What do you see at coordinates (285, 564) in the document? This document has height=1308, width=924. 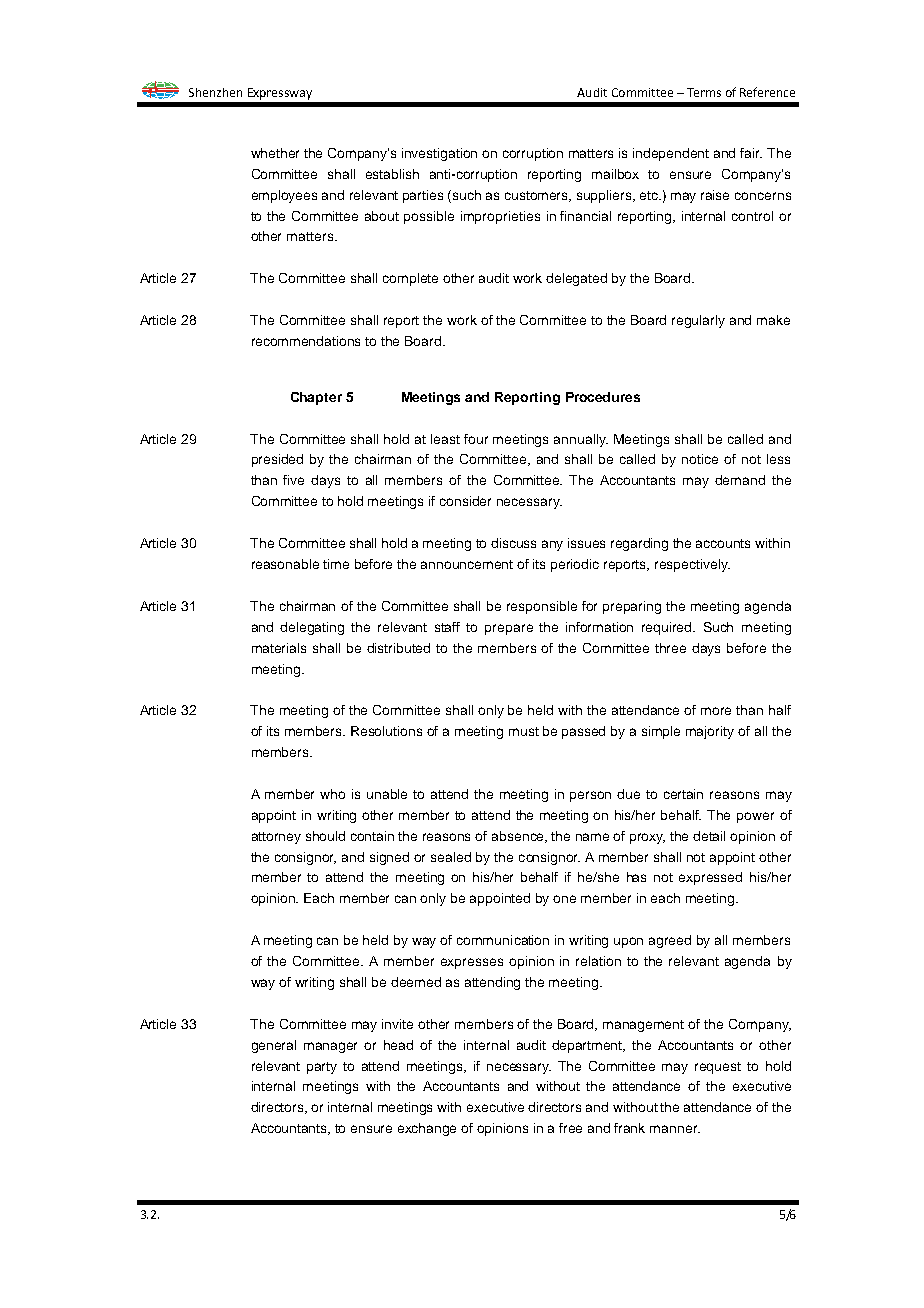 I see `reasonable` at bounding box center [285, 564].
